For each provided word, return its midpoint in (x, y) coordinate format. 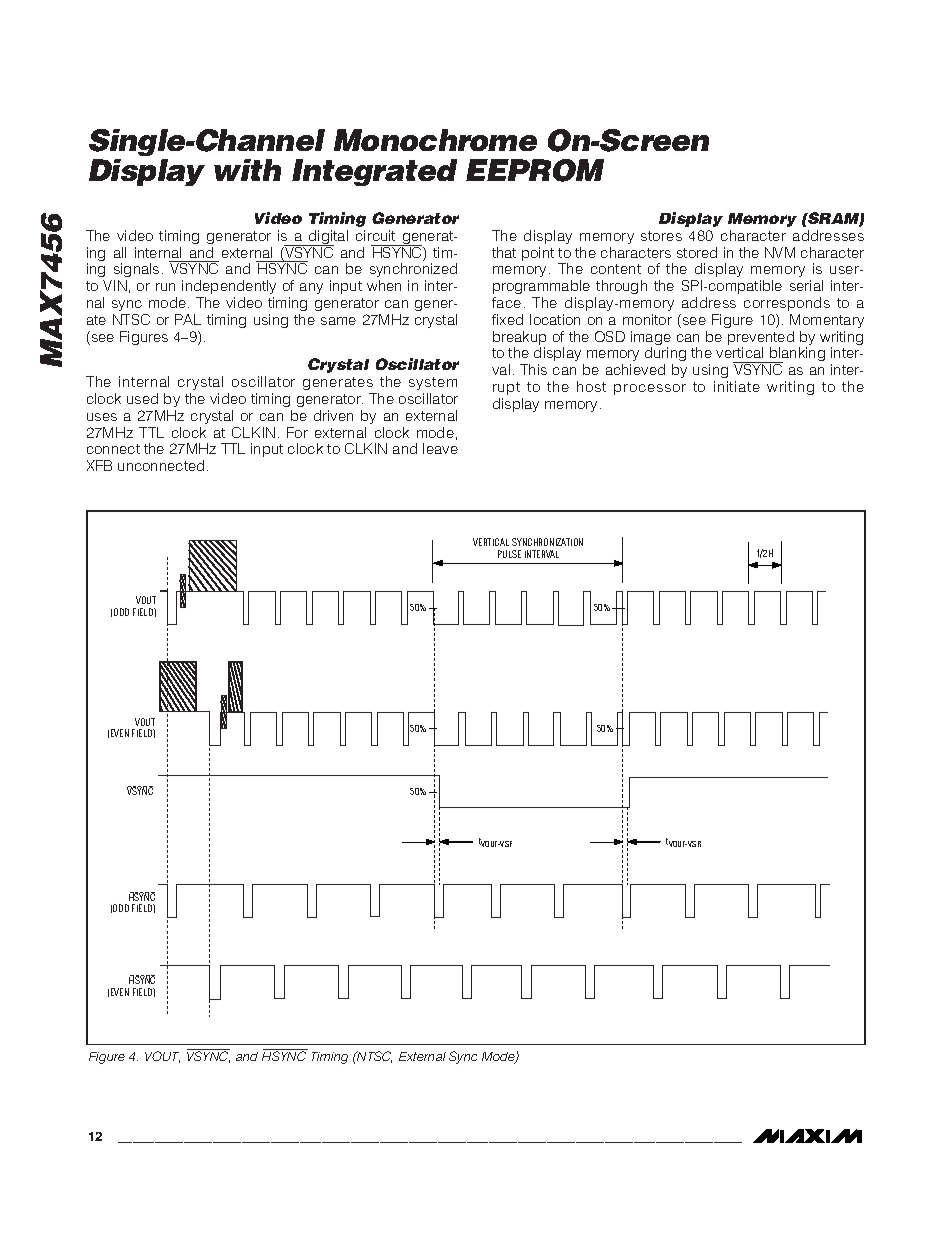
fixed (507, 319)
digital (327, 238)
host (591, 386)
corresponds (787, 304)
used (142, 398)
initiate (737, 386)
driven (333, 415)
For (297, 432)
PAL (188, 319)
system (433, 383)
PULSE (509, 554)
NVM (780, 252)
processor (650, 389)
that (504, 252)
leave (440, 448)
